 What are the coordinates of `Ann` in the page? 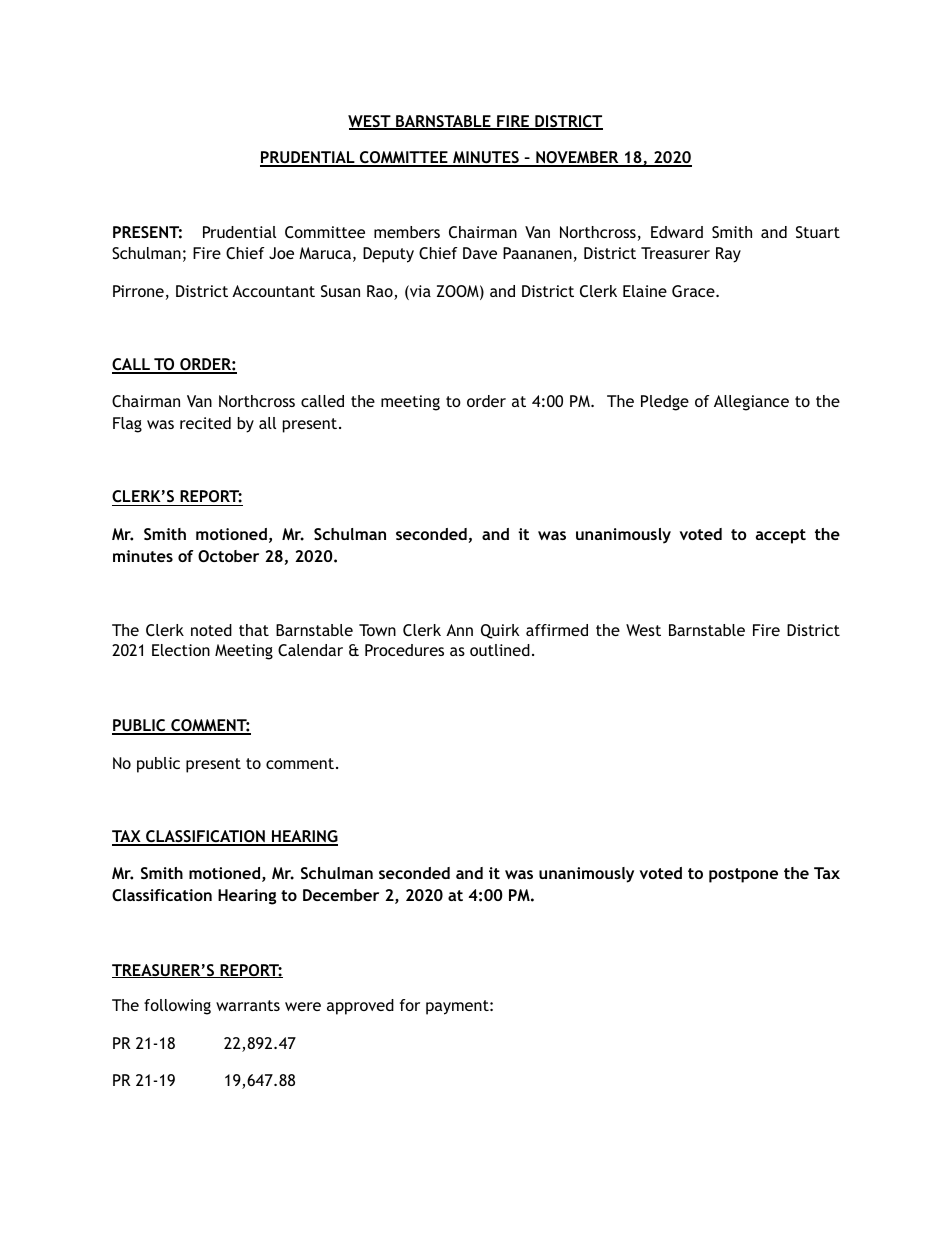 It's located at (459, 630).
